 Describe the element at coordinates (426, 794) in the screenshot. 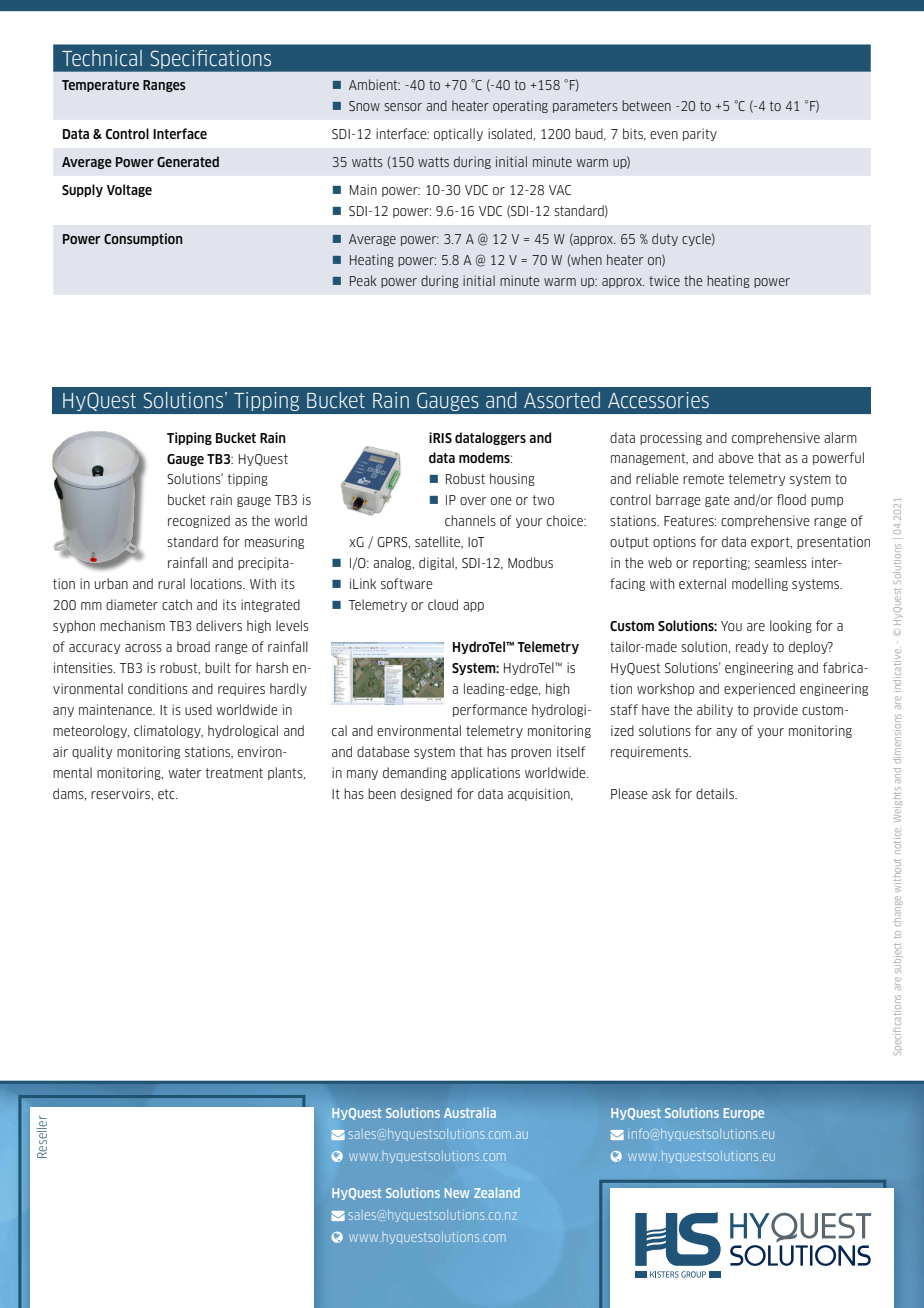

I see `designed` at that location.
